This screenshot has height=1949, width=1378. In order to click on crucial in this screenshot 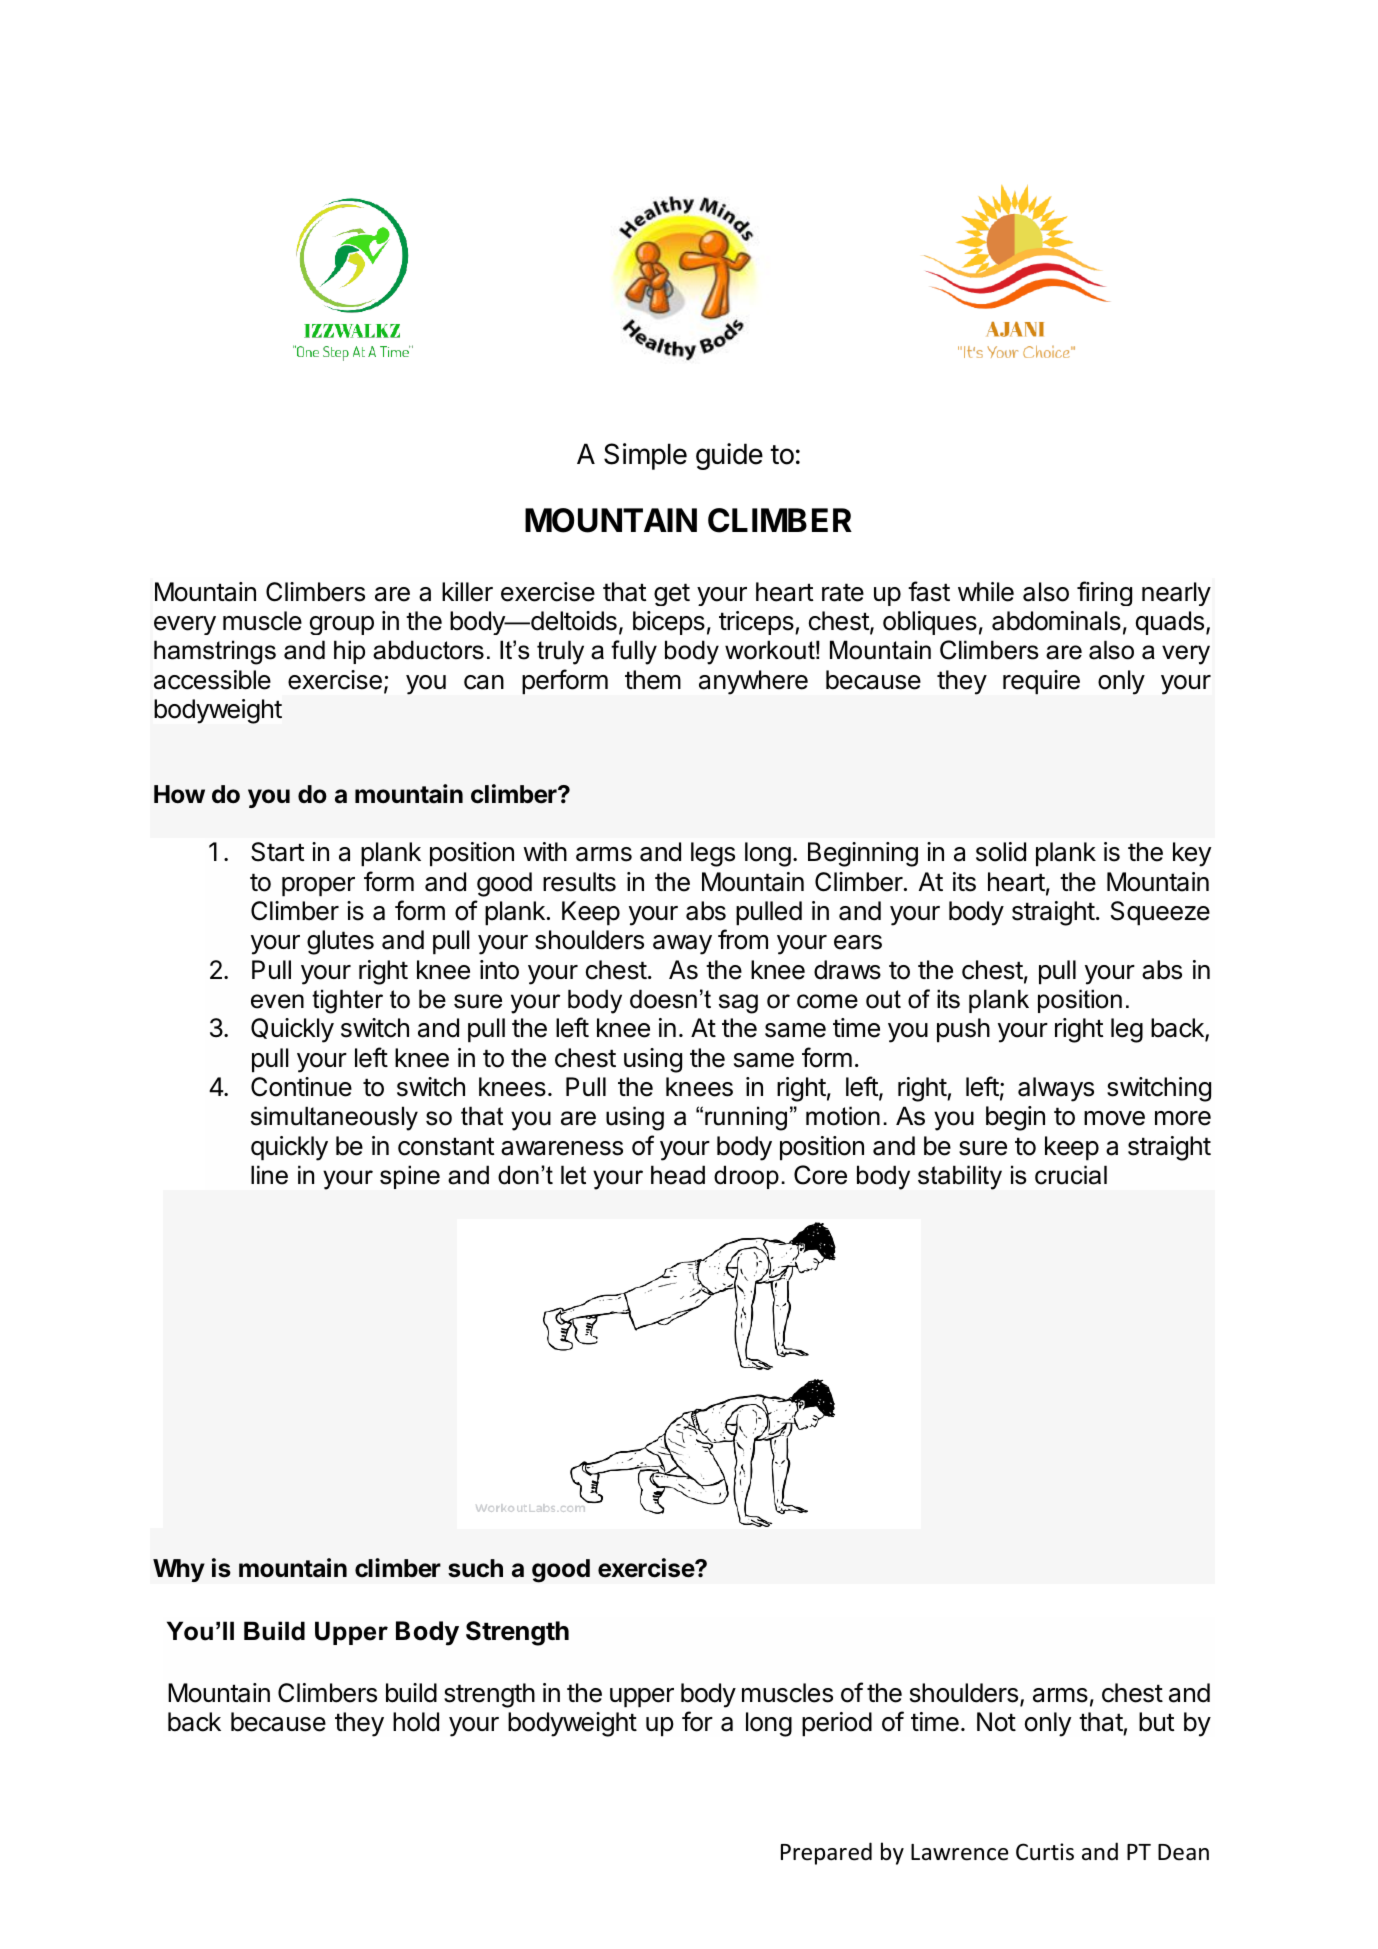, I will do `click(1071, 1175)`.
